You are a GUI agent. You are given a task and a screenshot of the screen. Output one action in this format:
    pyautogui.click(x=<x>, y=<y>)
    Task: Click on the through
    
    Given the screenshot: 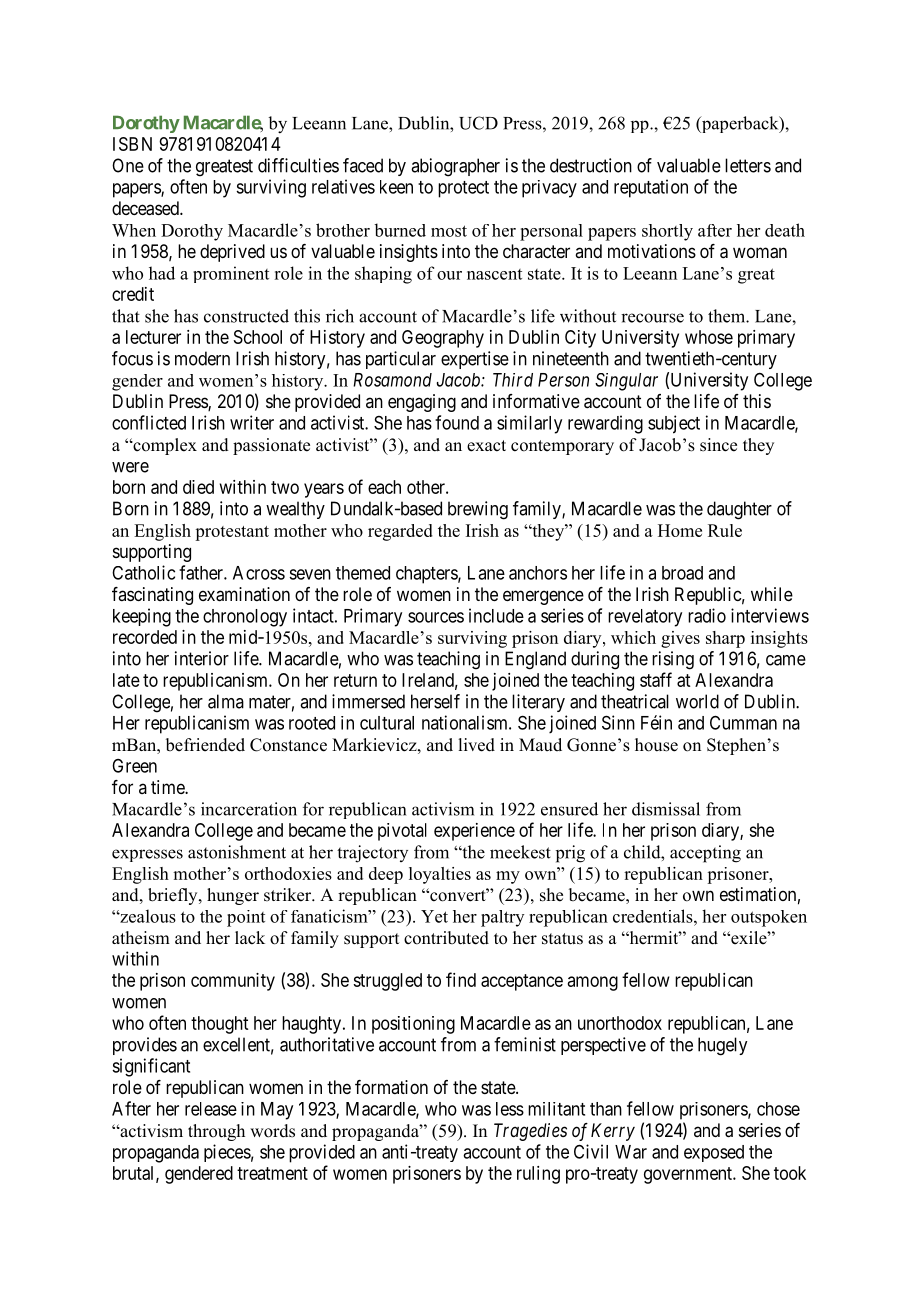 What is the action you would take?
    pyautogui.click(x=216, y=1132)
